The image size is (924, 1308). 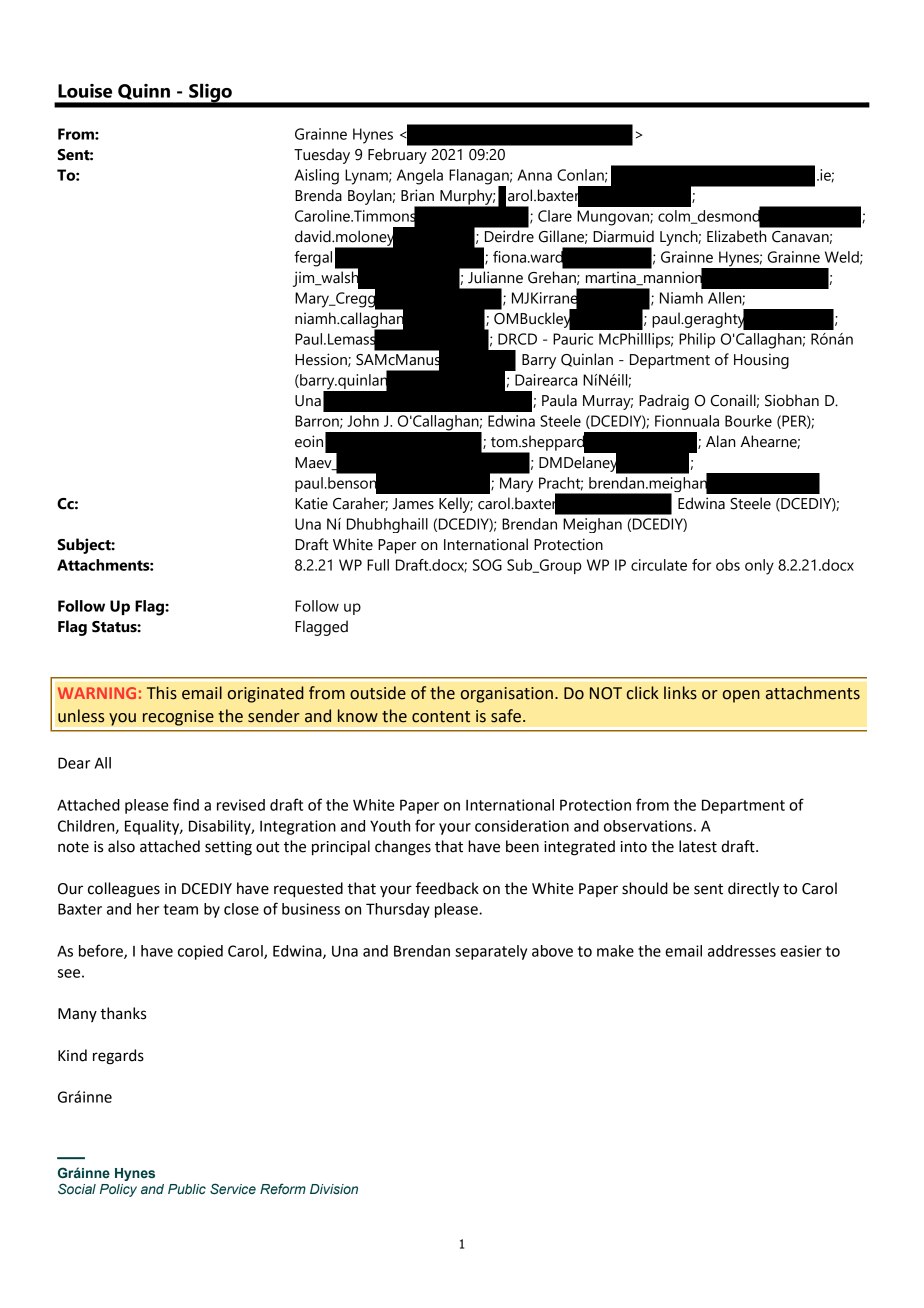 What do you see at coordinates (737, 236) in the screenshot?
I see `Elizabeth` at bounding box center [737, 236].
